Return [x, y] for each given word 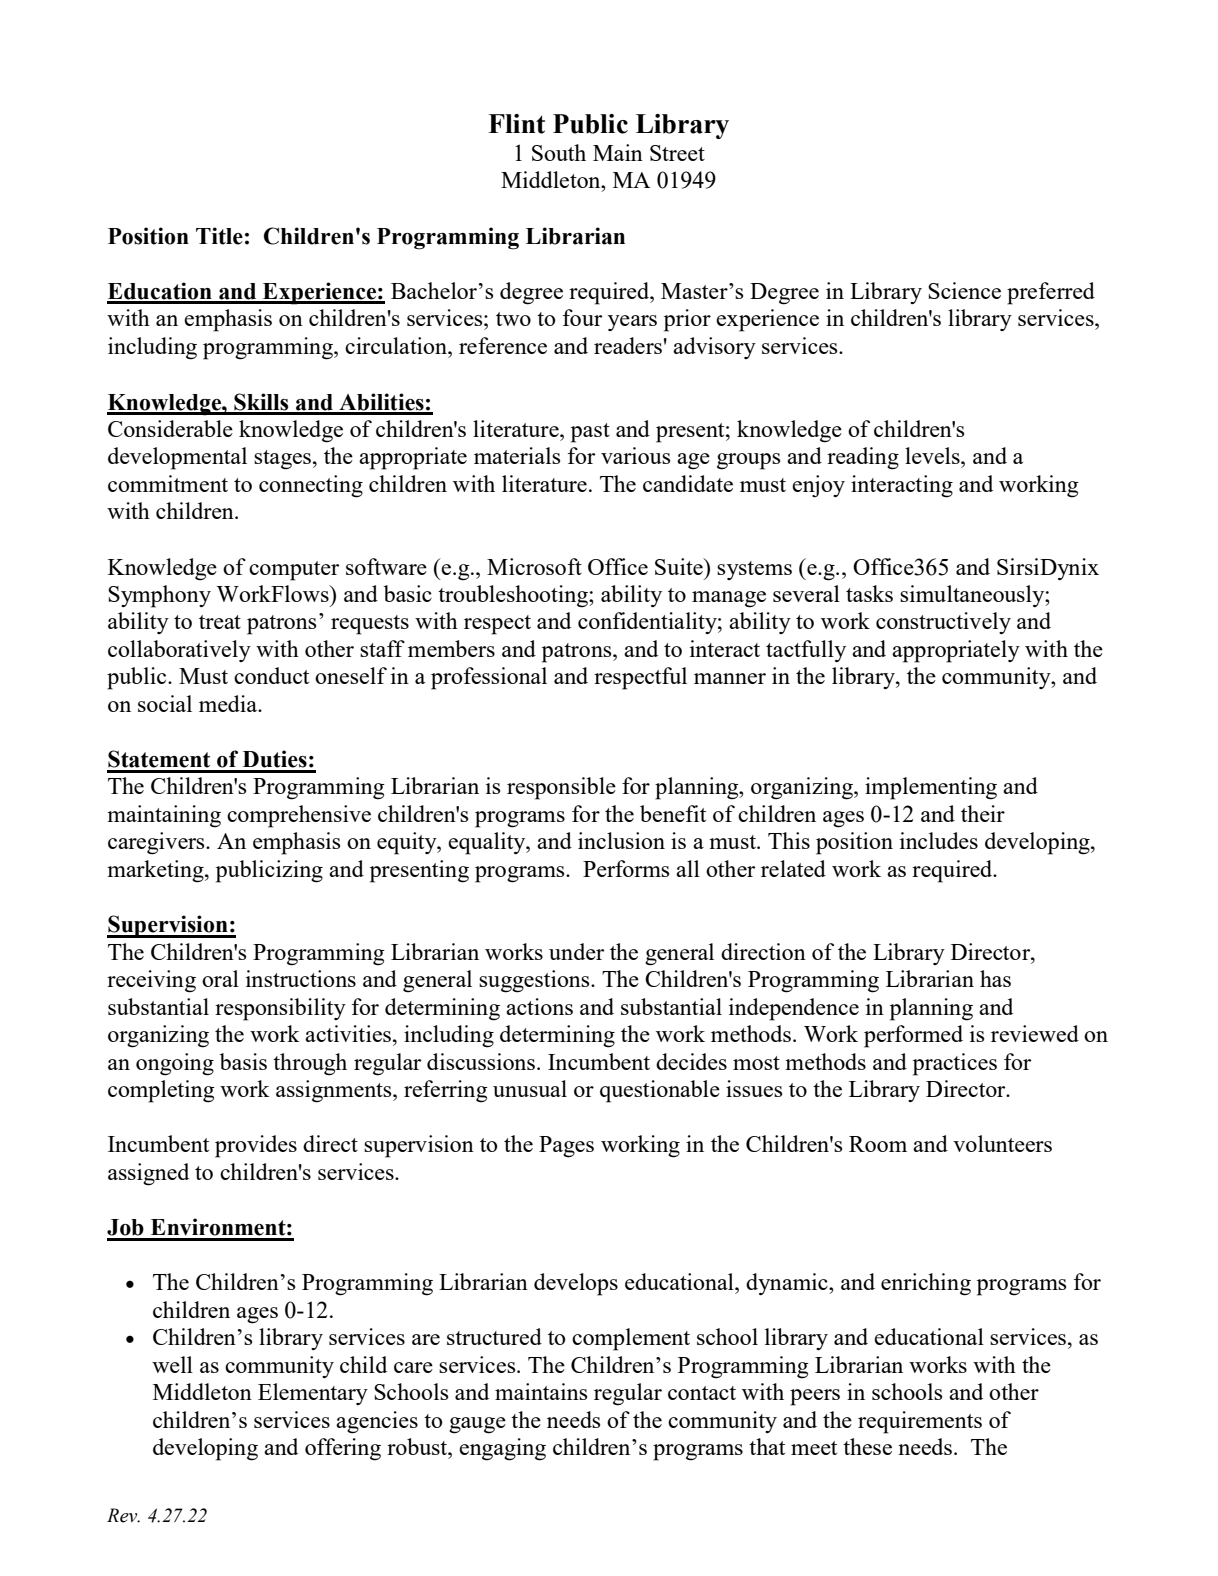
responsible [561, 788]
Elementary [313, 1394]
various [635, 455]
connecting [311, 486]
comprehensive [299, 816]
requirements [920, 1422]
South [559, 152]
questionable [660, 1091]
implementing [931, 788]
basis [243, 1061]
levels [933, 455]
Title [219, 236]
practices [955, 1064]
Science [964, 290]
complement [631, 1339]
